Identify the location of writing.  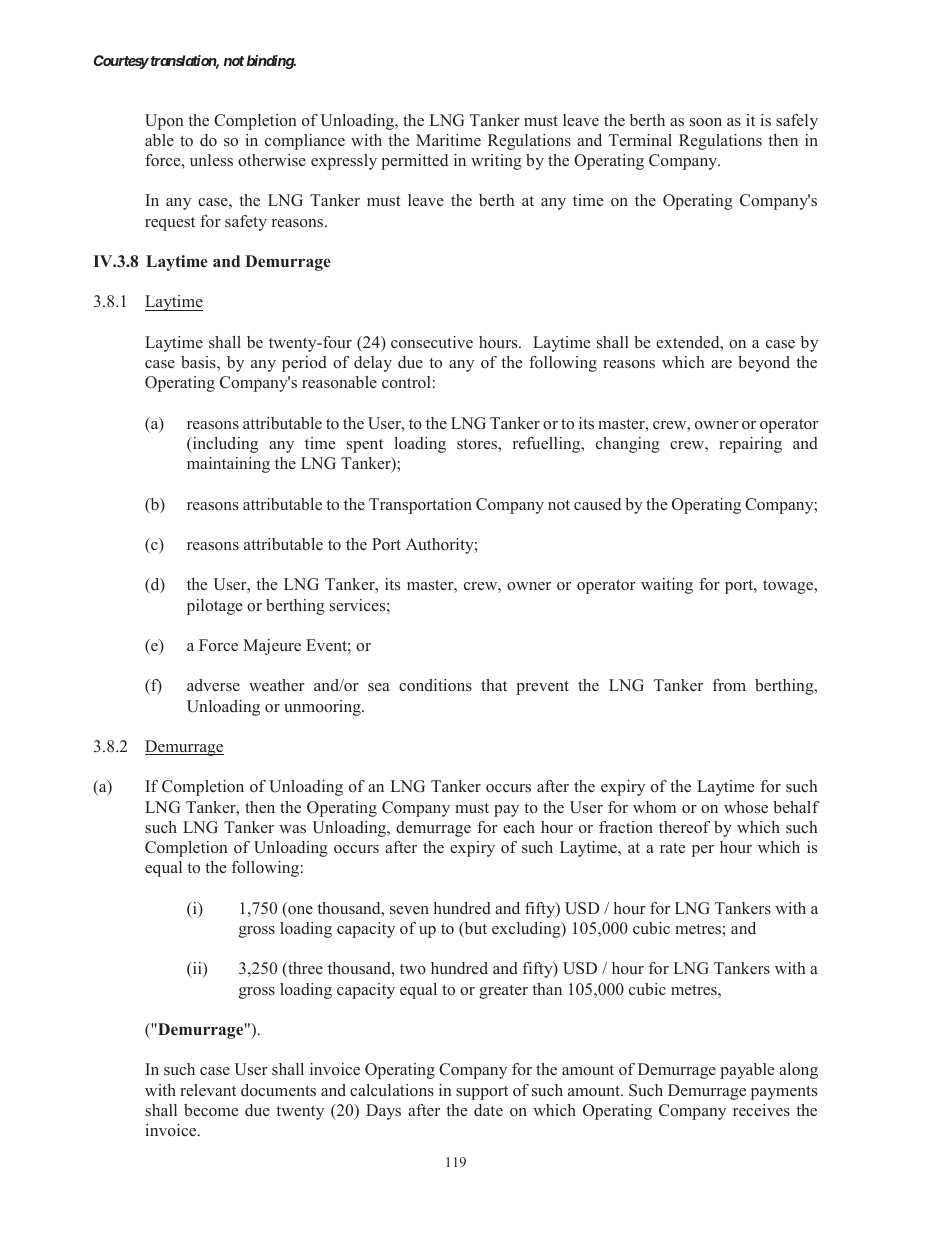
(496, 162).
